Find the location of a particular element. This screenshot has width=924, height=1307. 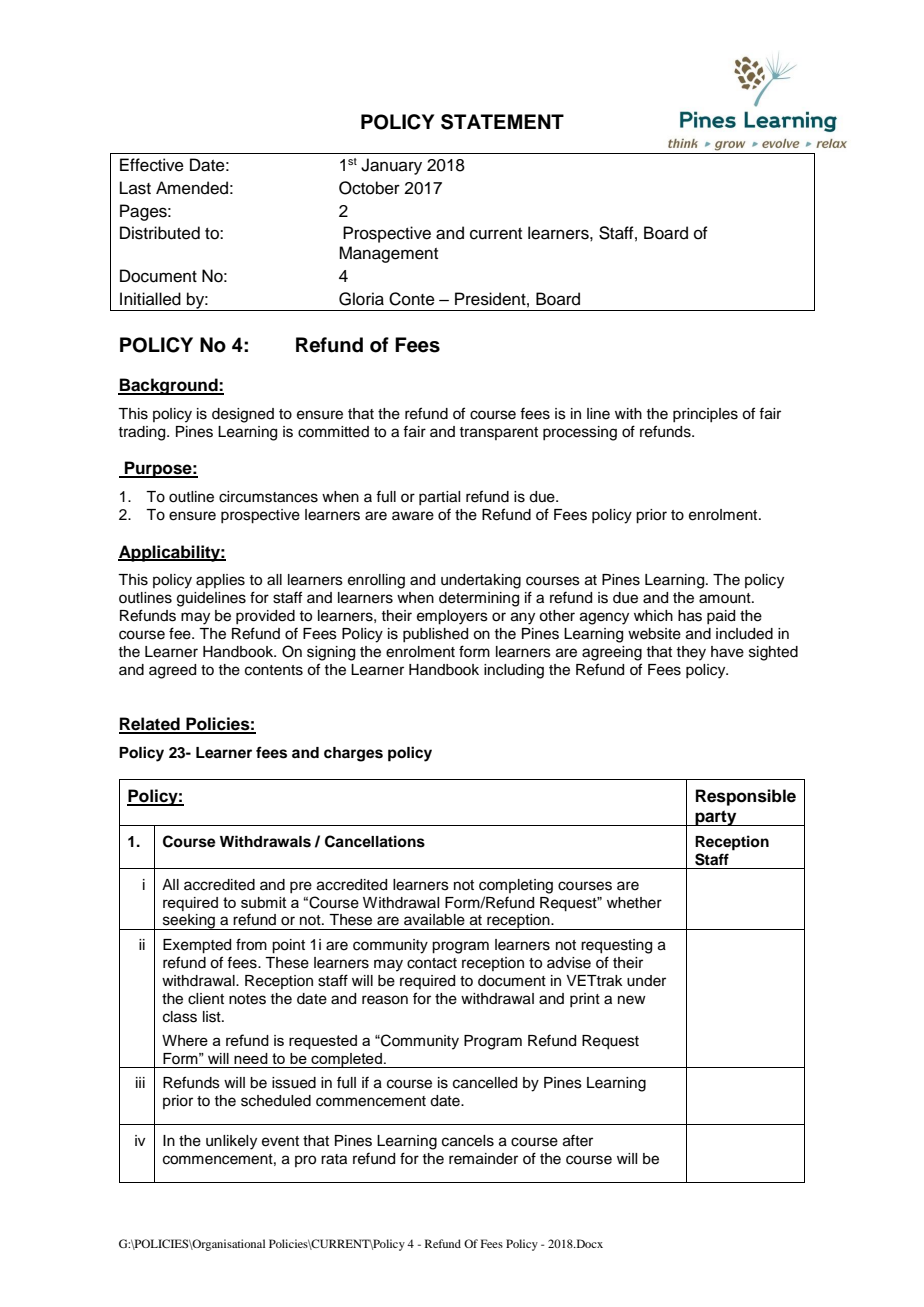

Effective is located at coordinates (152, 165).
